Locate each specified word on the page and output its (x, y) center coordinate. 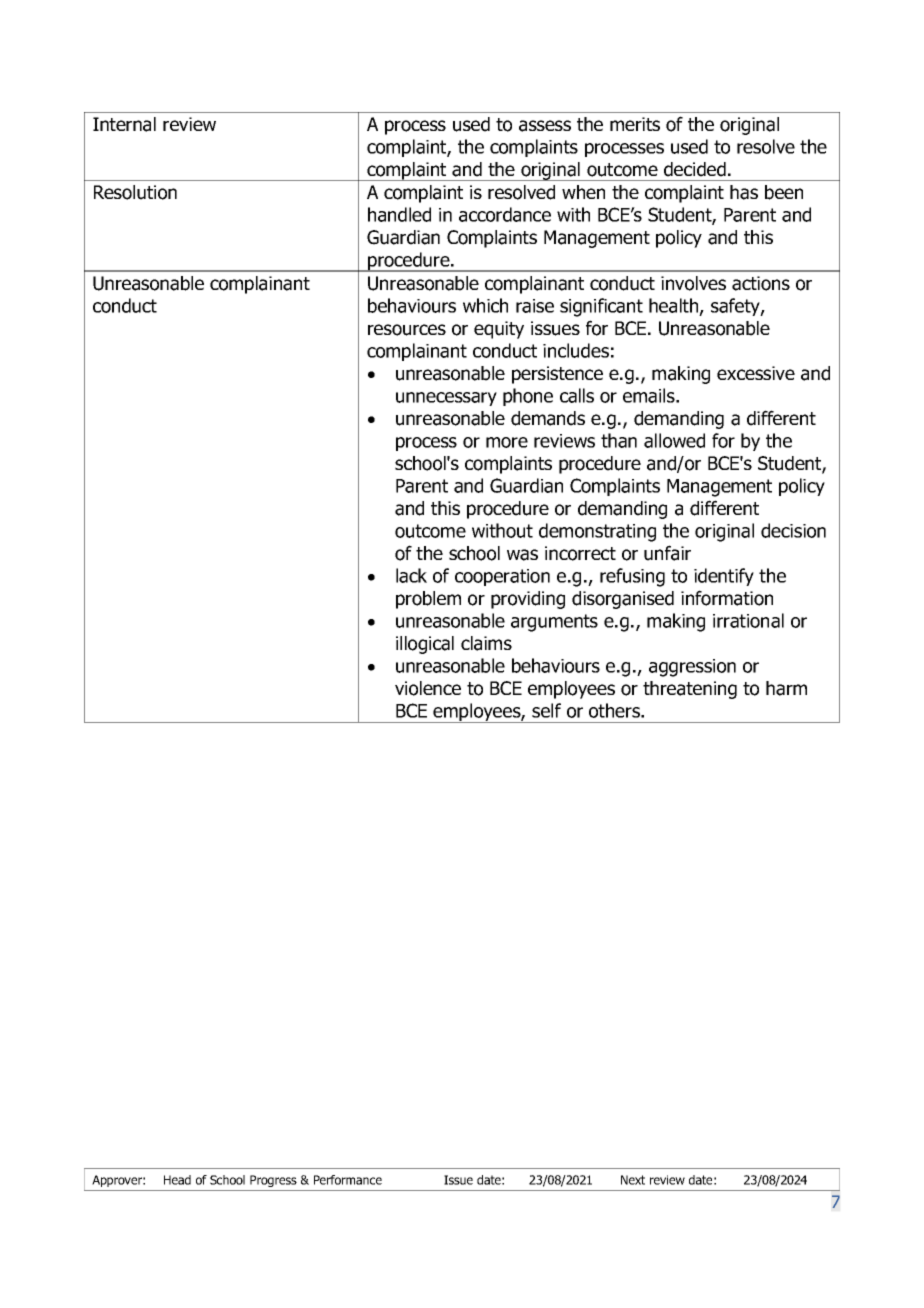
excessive (756, 373)
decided (695, 169)
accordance (505, 214)
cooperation (502, 577)
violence (428, 688)
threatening (690, 690)
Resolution (135, 192)
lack (411, 575)
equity (499, 330)
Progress (273, 1181)
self (546, 710)
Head (177, 1180)
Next (633, 1180)
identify (724, 577)
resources (407, 330)
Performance (348, 1180)
